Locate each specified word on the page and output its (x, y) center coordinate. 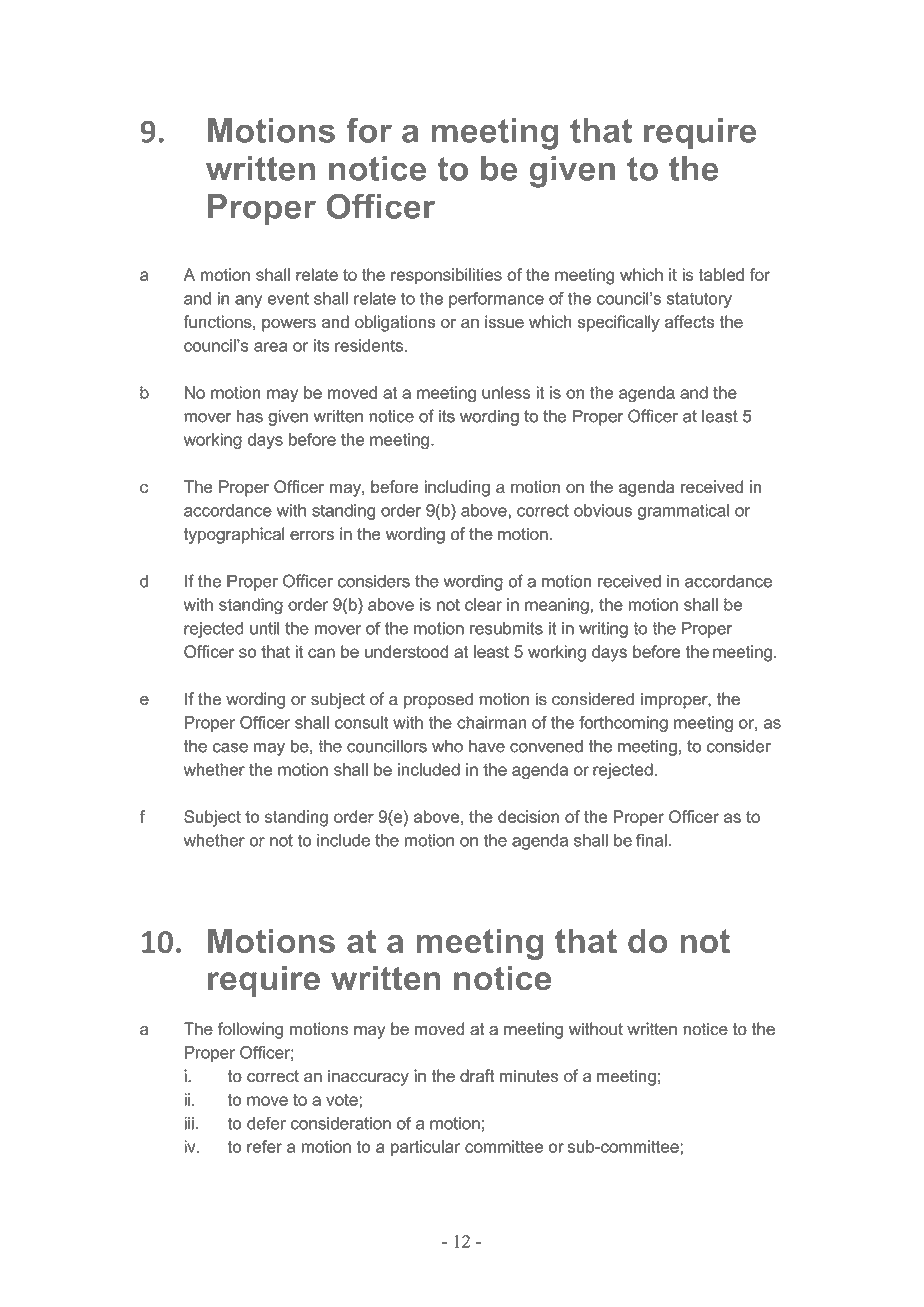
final (651, 840)
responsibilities (446, 276)
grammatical (683, 512)
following (250, 1030)
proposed (438, 700)
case (230, 748)
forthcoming (623, 724)
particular (425, 1148)
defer (266, 1123)
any (248, 301)
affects (689, 321)
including (457, 488)
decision (528, 816)
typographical (234, 535)
